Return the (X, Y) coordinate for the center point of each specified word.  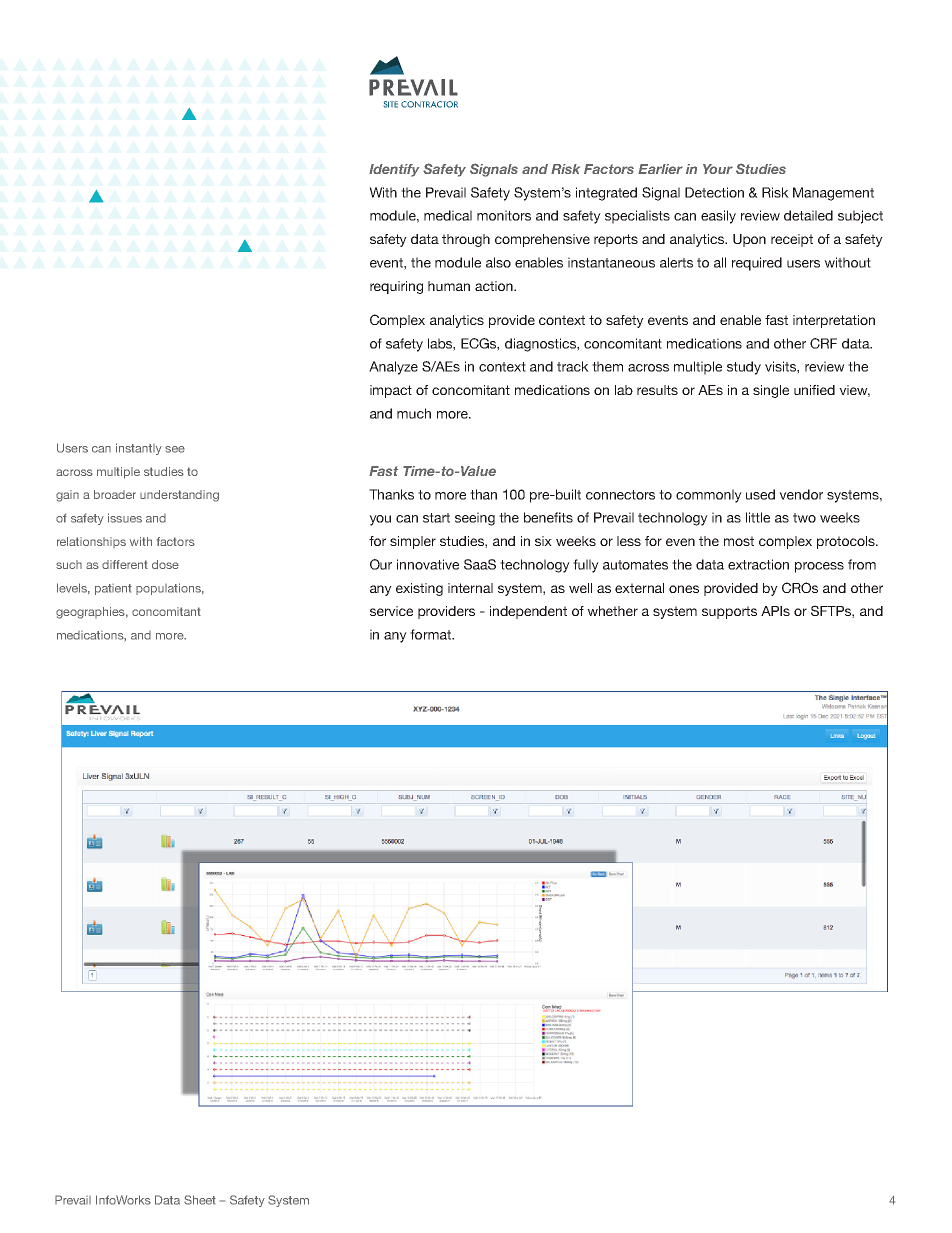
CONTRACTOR (429, 104)
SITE (391, 104)
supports (729, 612)
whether (612, 611)
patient (113, 589)
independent (528, 612)
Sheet (200, 1200)
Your (718, 169)
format (431, 634)
